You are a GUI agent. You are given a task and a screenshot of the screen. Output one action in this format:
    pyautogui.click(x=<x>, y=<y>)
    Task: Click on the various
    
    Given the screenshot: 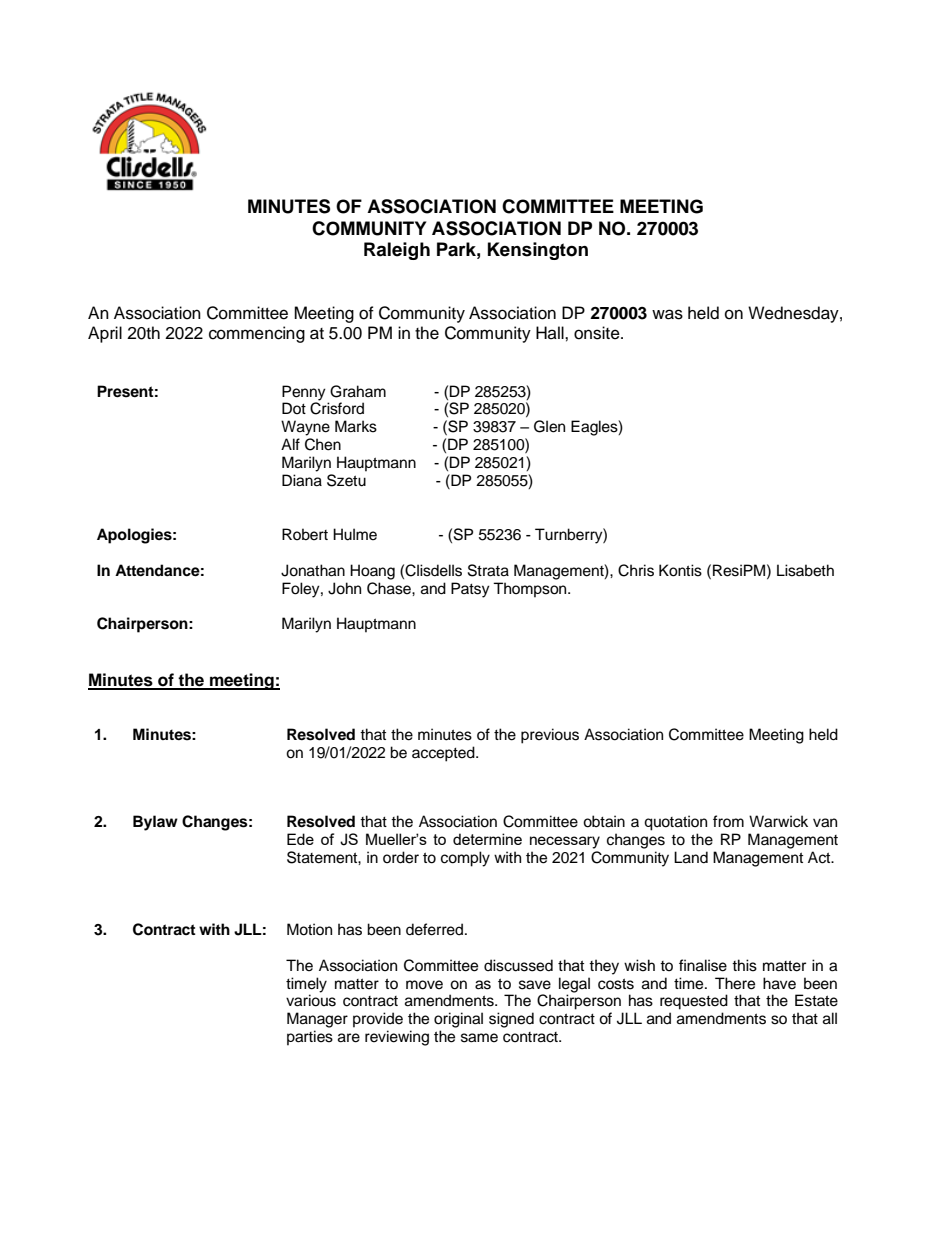 What is the action you would take?
    pyautogui.click(x=311, y=1000)
